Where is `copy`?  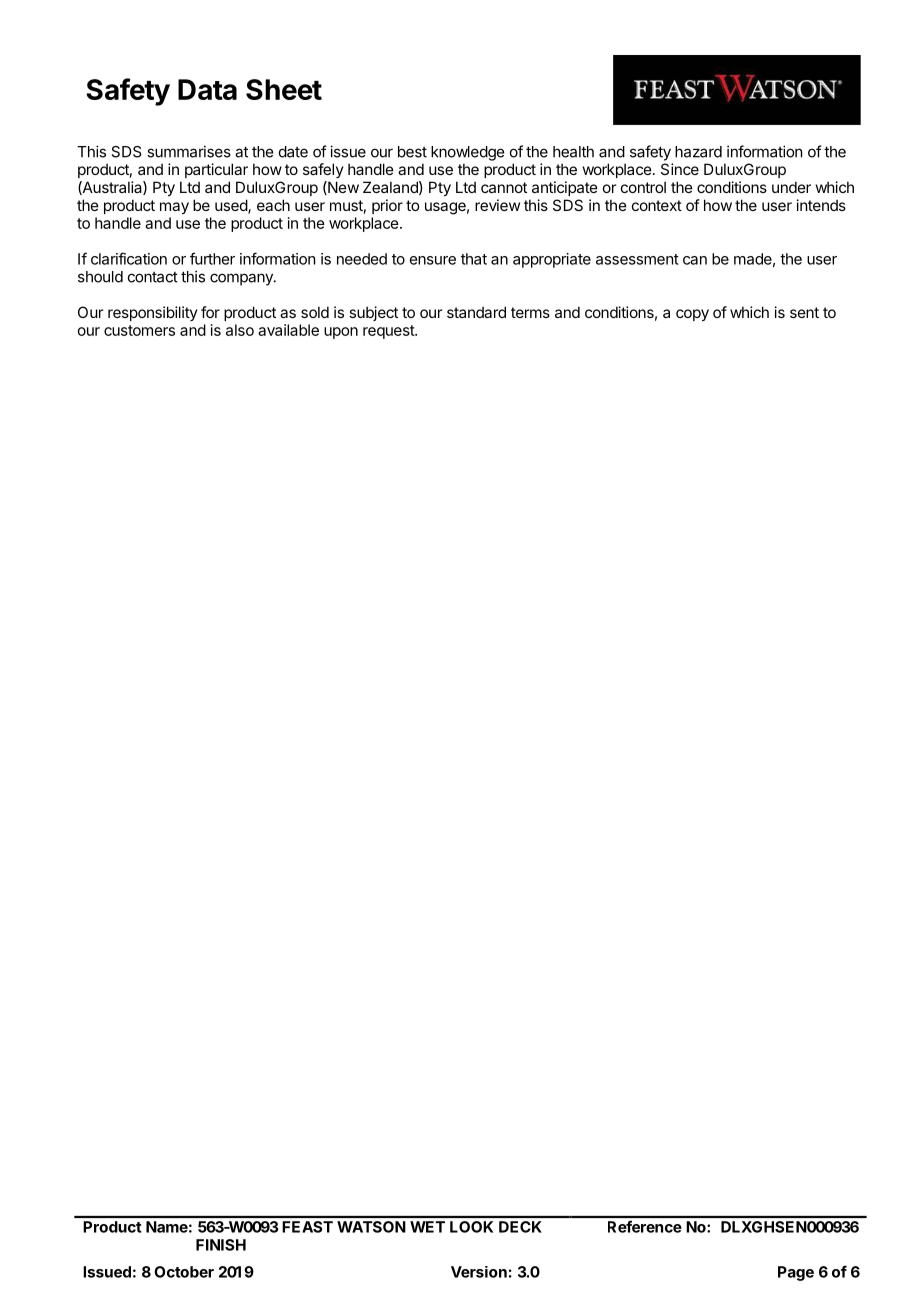 copy is located at coordinates (692, 315).
